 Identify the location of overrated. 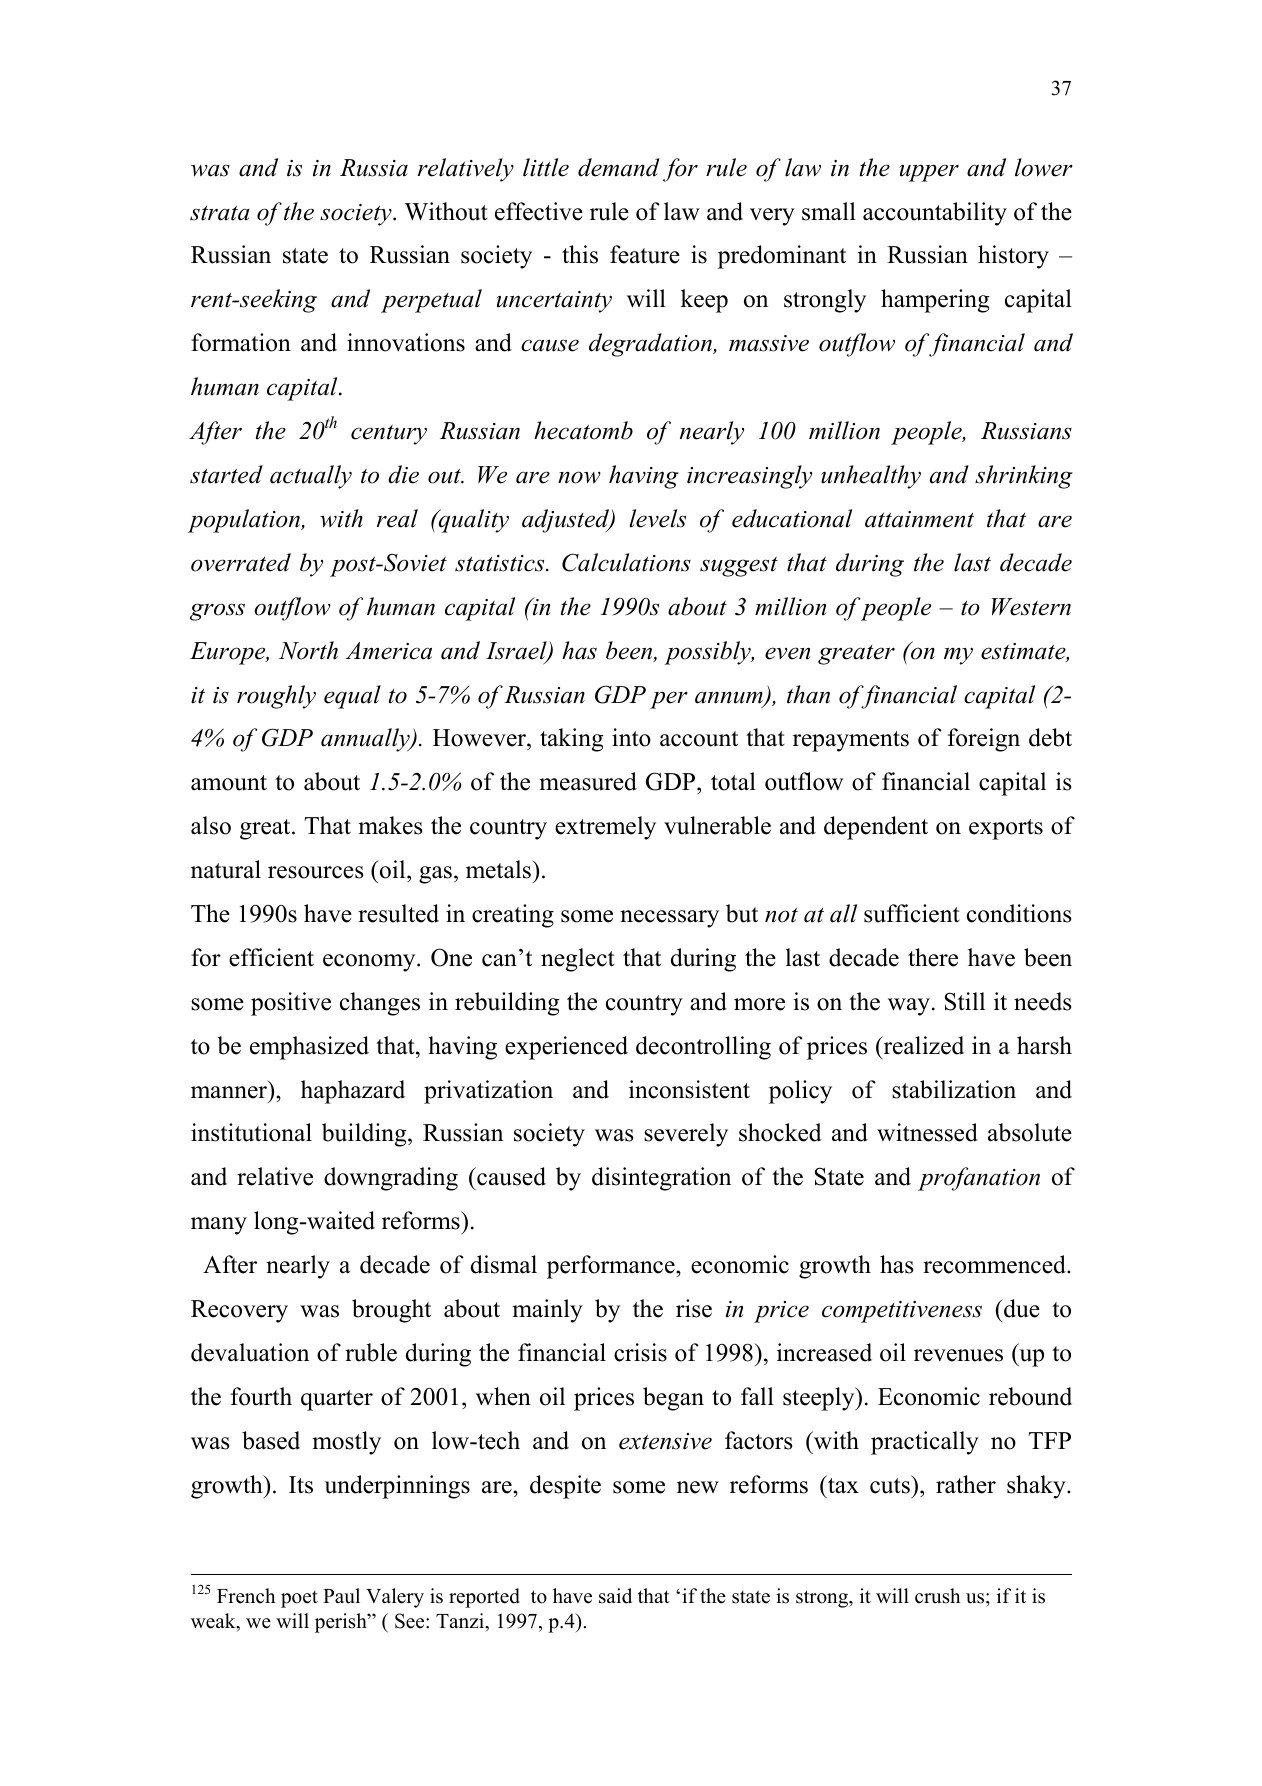
(241, 562).
